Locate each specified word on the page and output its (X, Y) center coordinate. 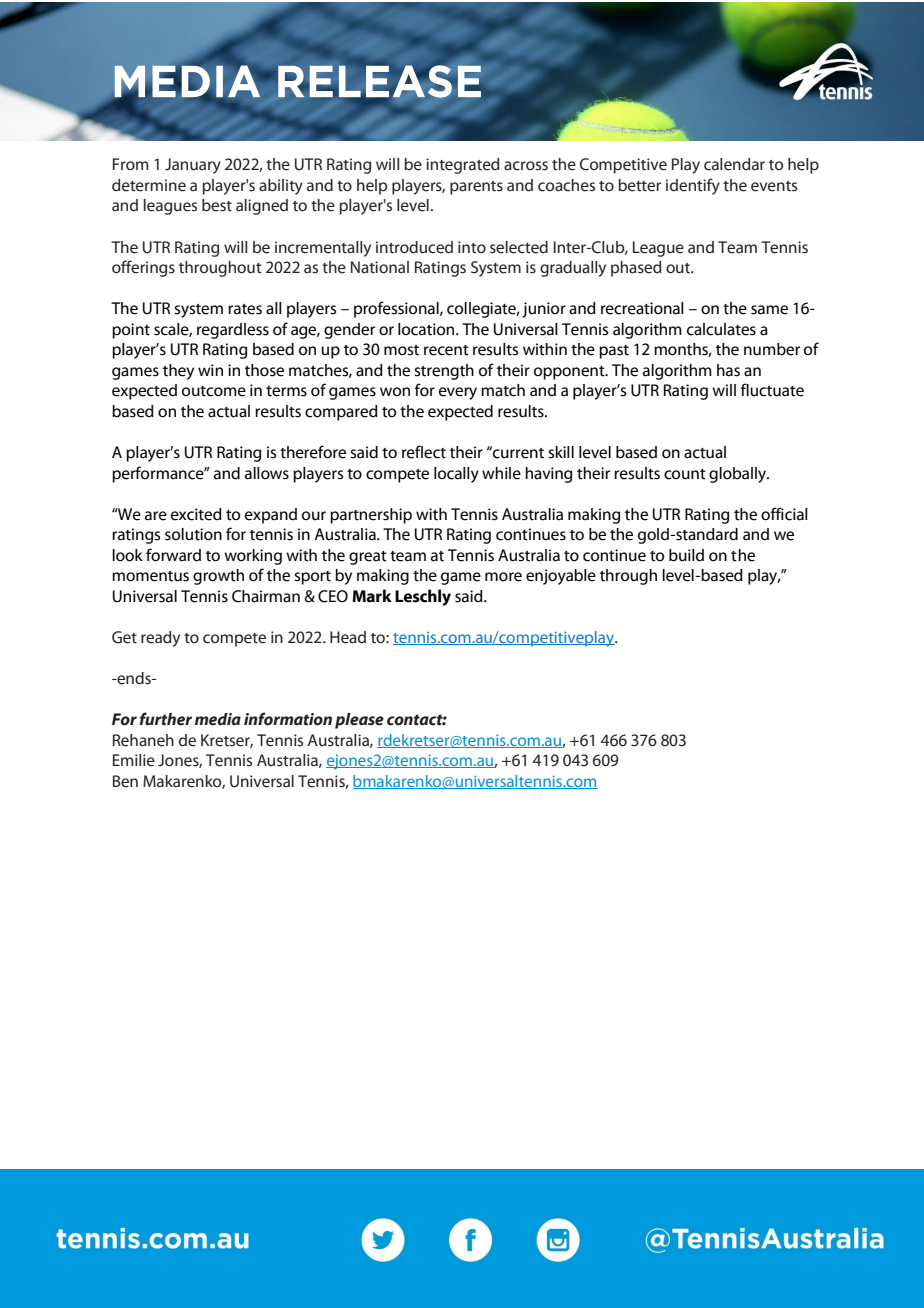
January (193, 166)
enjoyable (561, 577)
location (427, 329)
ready (160, 639)
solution (193, 534)
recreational (642, 308)
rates (245, 309)
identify (693, 186)
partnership (371, 516)
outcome (214, 391)
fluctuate (772, 390)
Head (348, 637)
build (686, 555)
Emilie (134, 760)
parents (476, 188)
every (458, 393)
